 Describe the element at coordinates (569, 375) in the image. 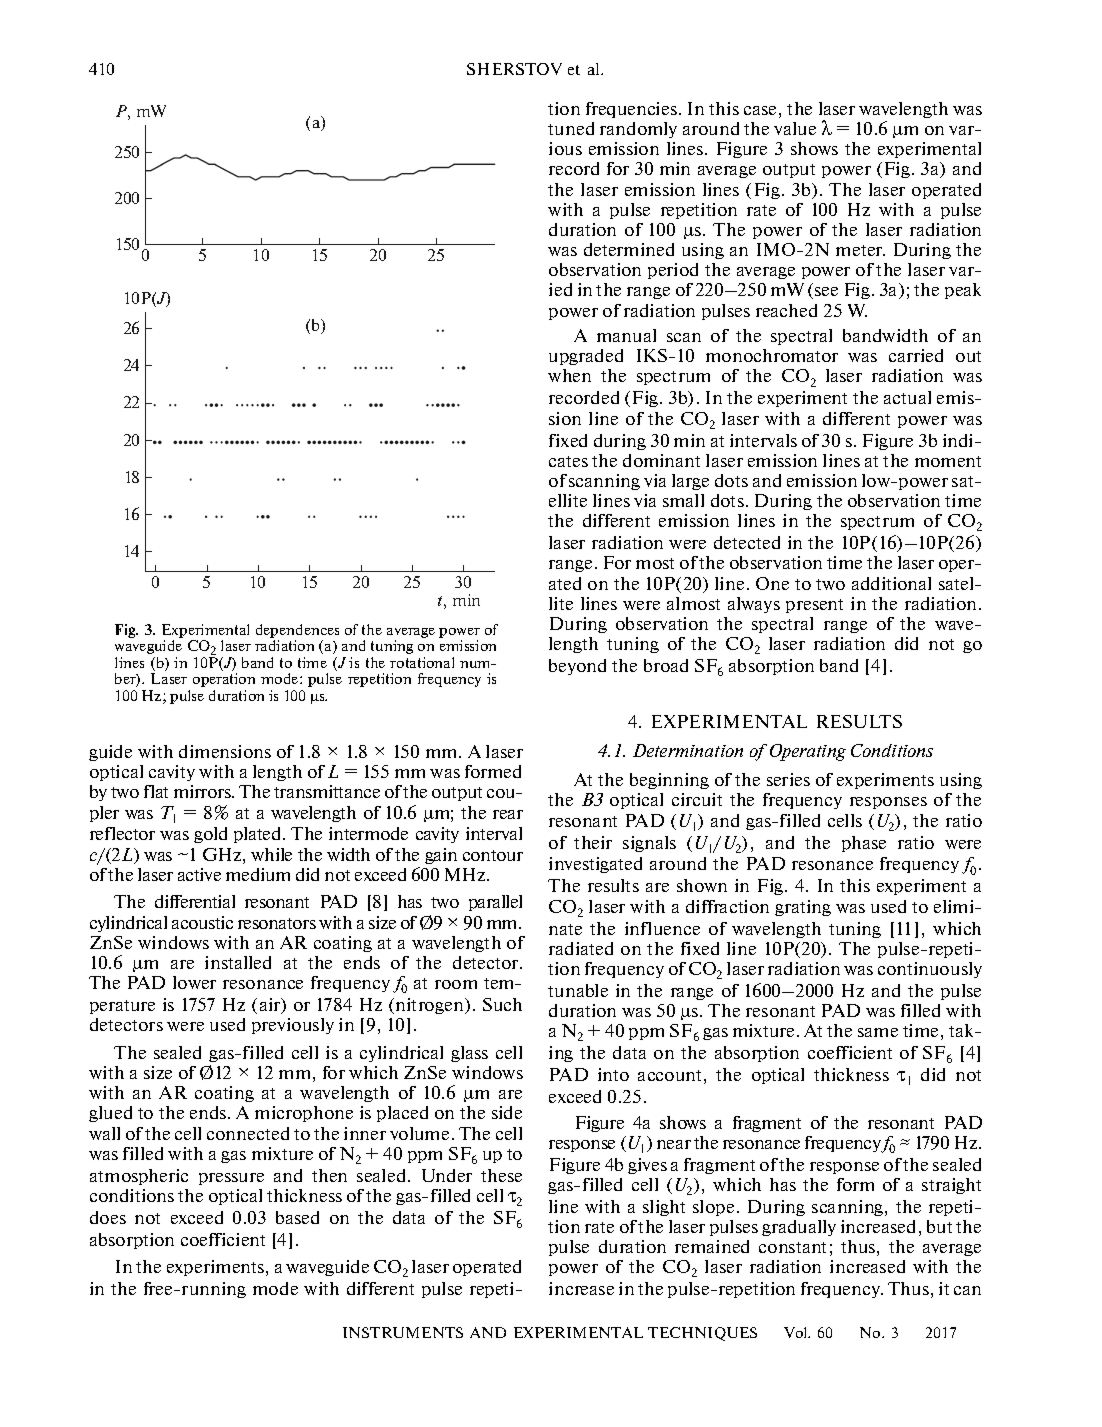

I see `when` at that location.
